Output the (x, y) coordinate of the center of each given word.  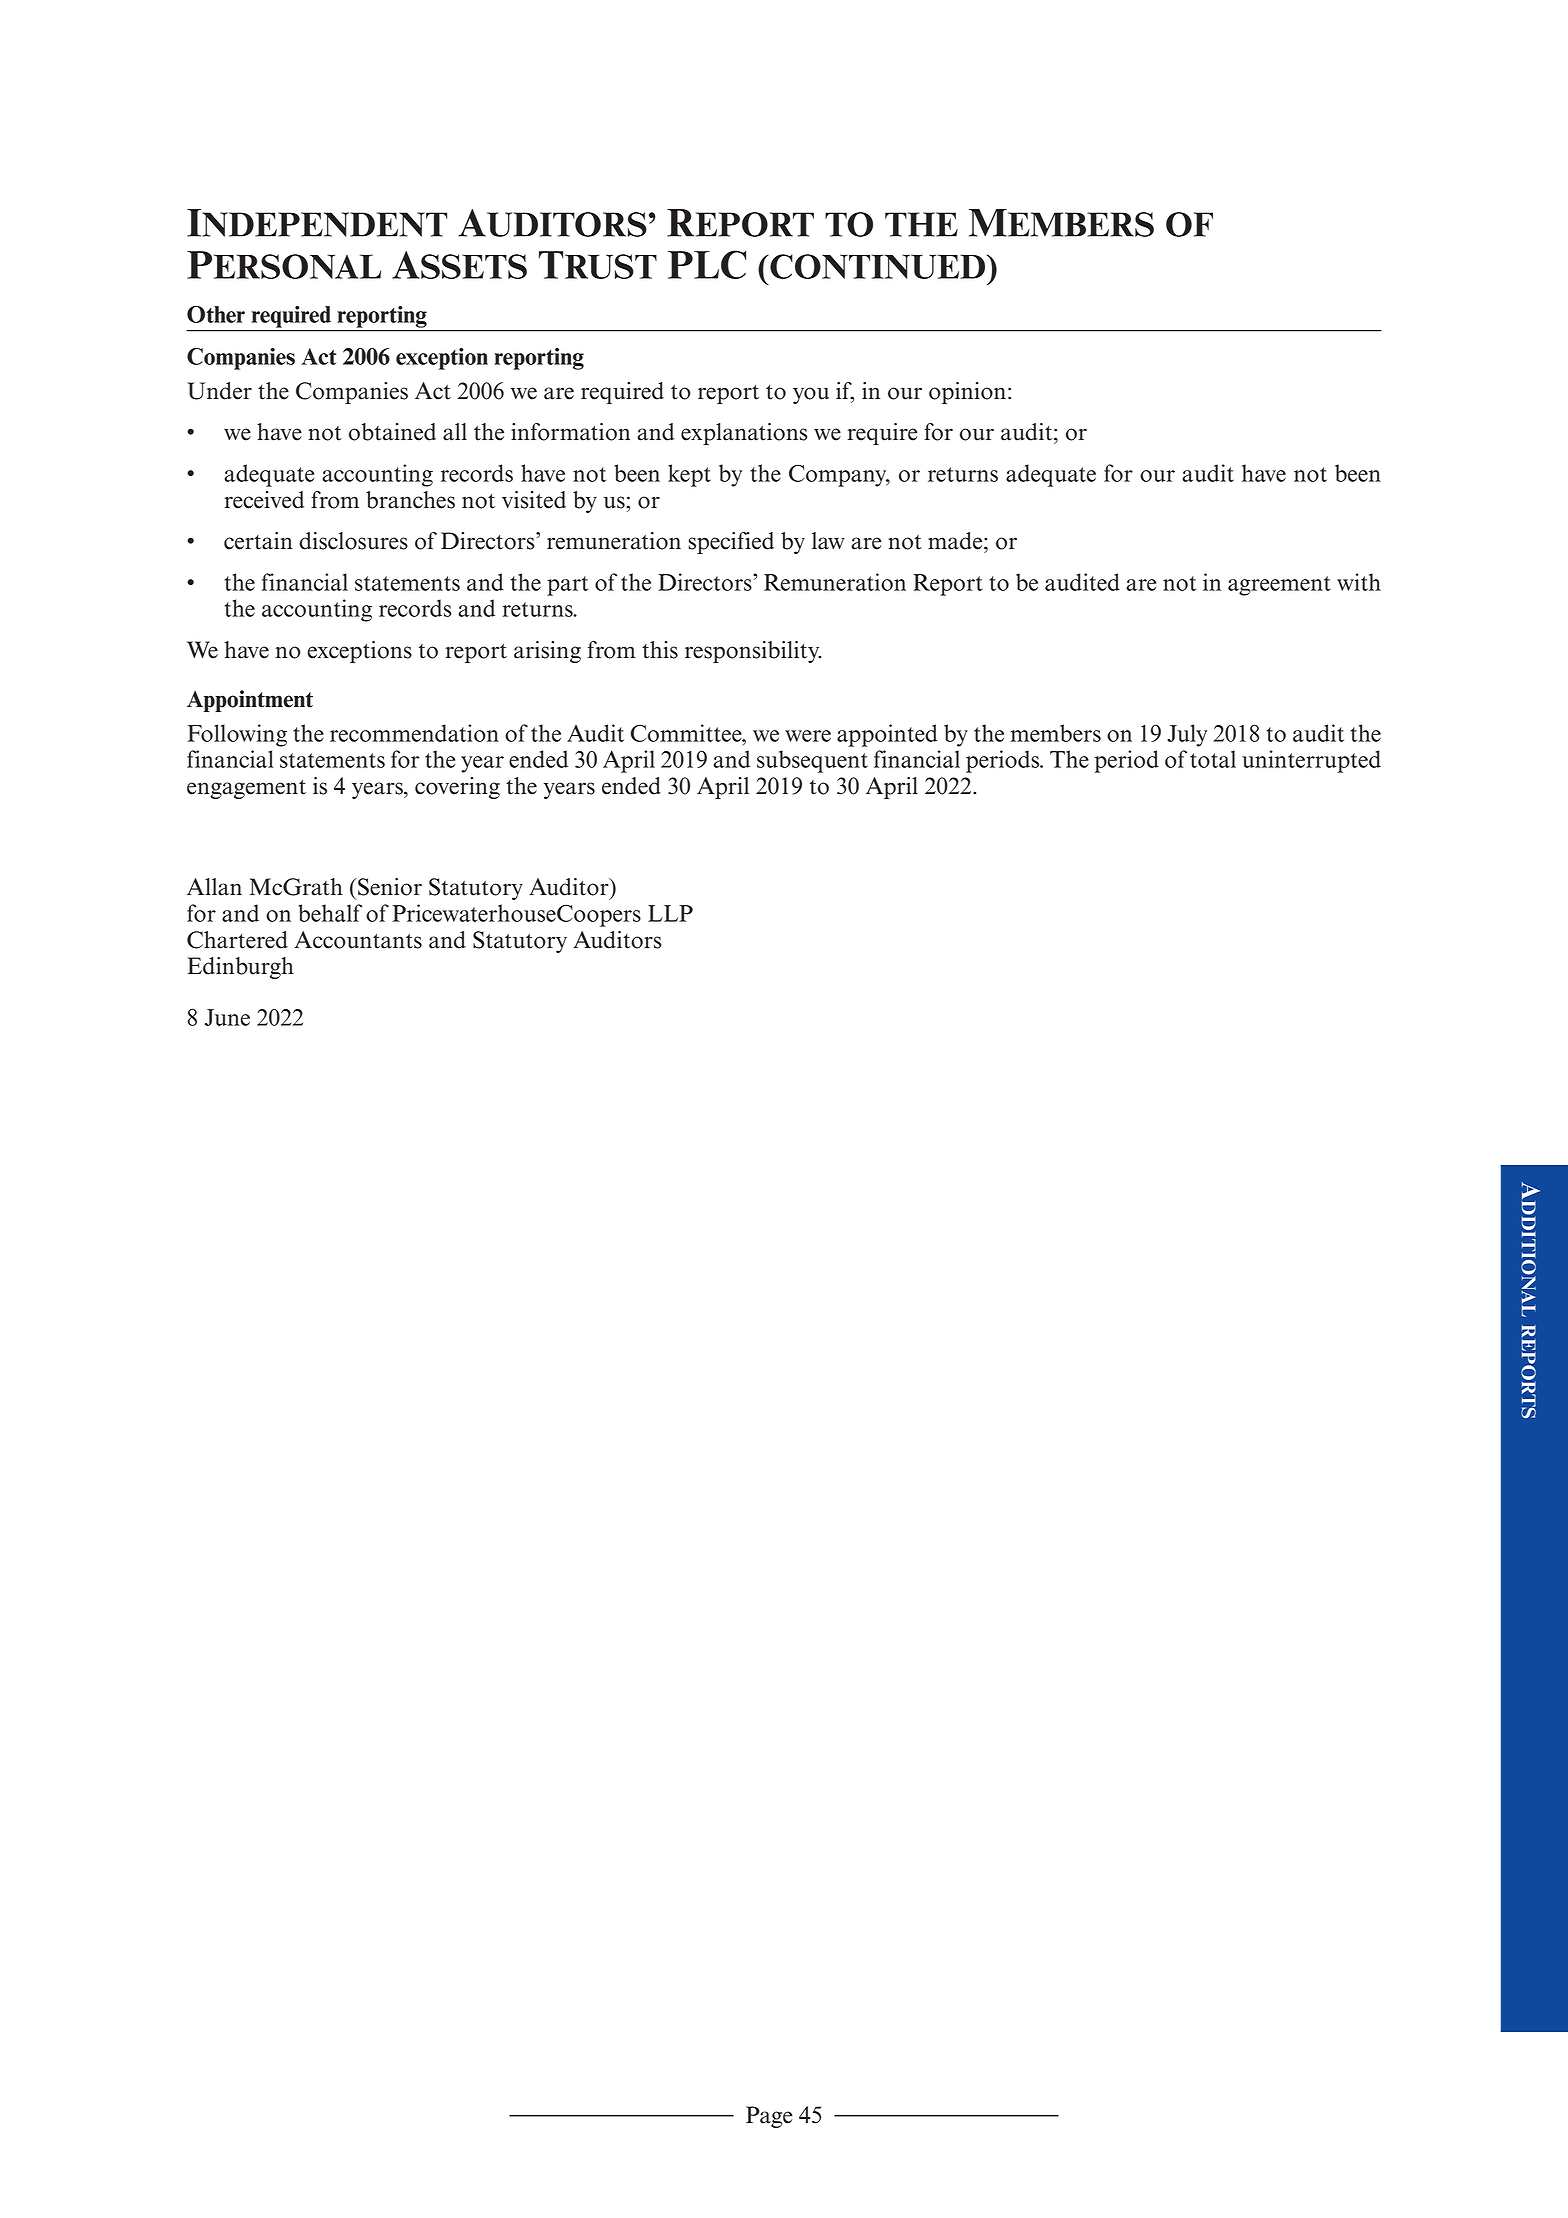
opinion (967, 393)
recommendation (414, 733)
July (1187, 735)
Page (769, 2117)
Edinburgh (240, 968)
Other (216, 314)
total (1213, 759)
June (227, 1017)
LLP (670, 913)
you (811, 395)
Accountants (358, 940)
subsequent (812, 761)
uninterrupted (1311, 761)
